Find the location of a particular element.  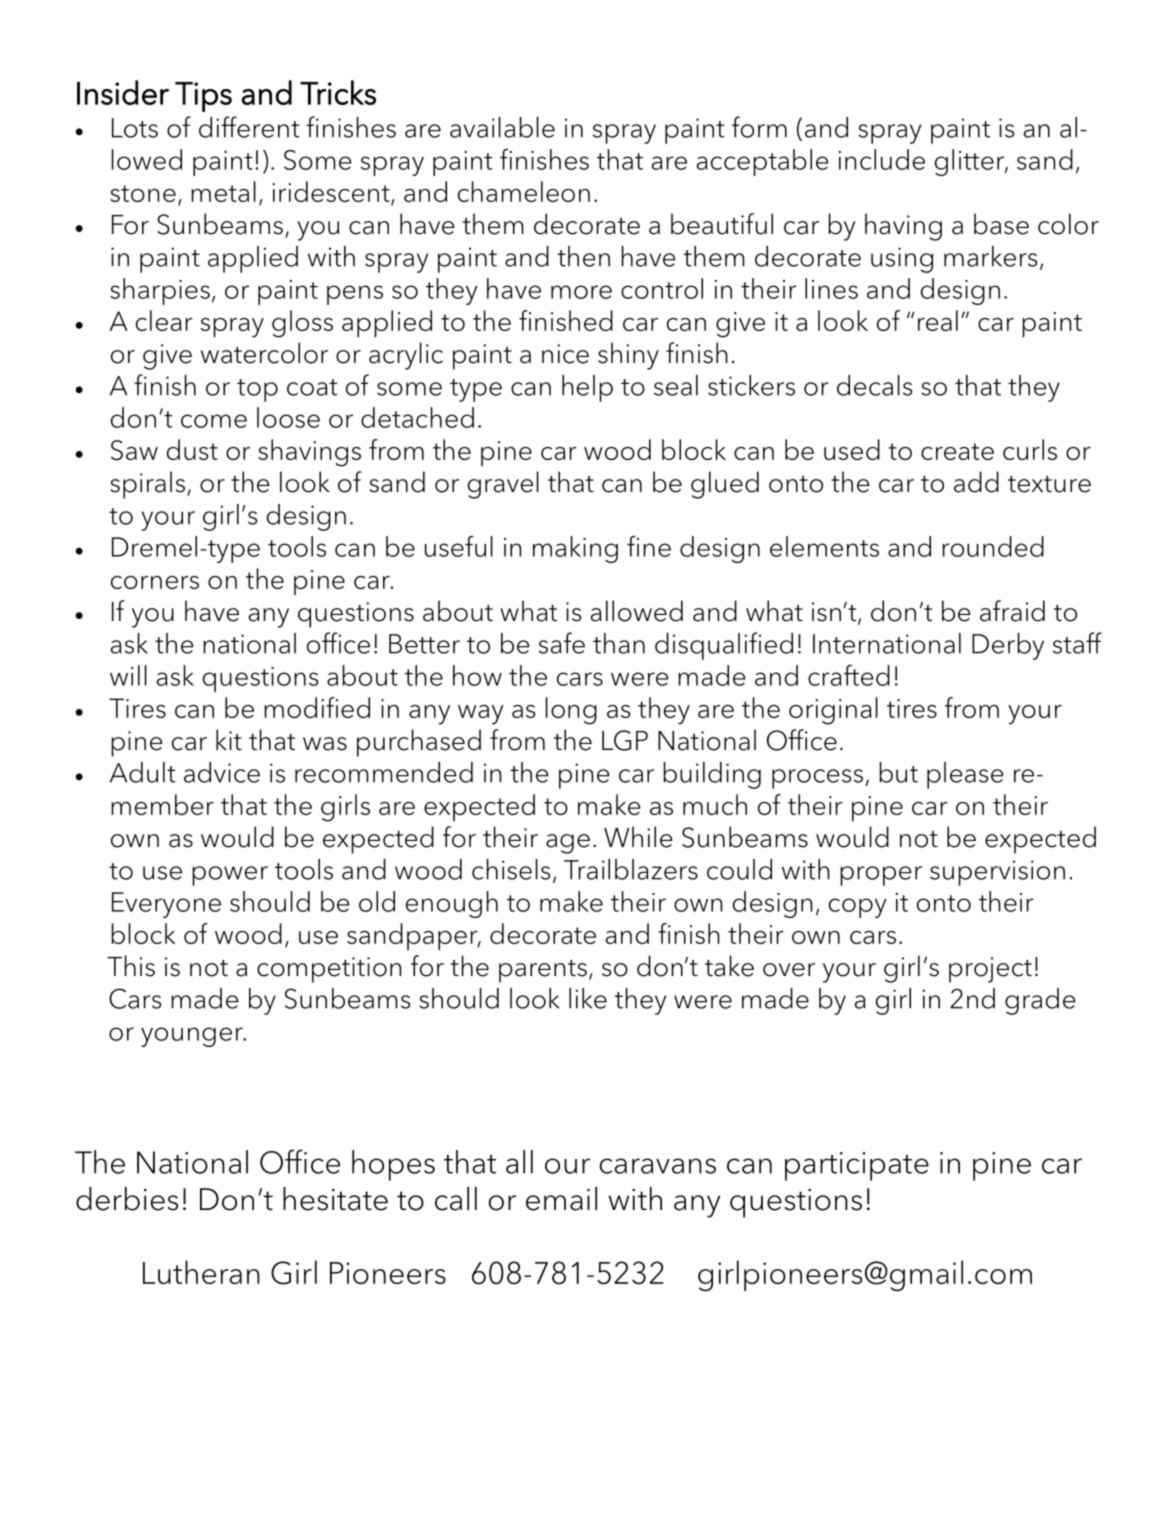

Derby is located at coordinates (1008, 646).
